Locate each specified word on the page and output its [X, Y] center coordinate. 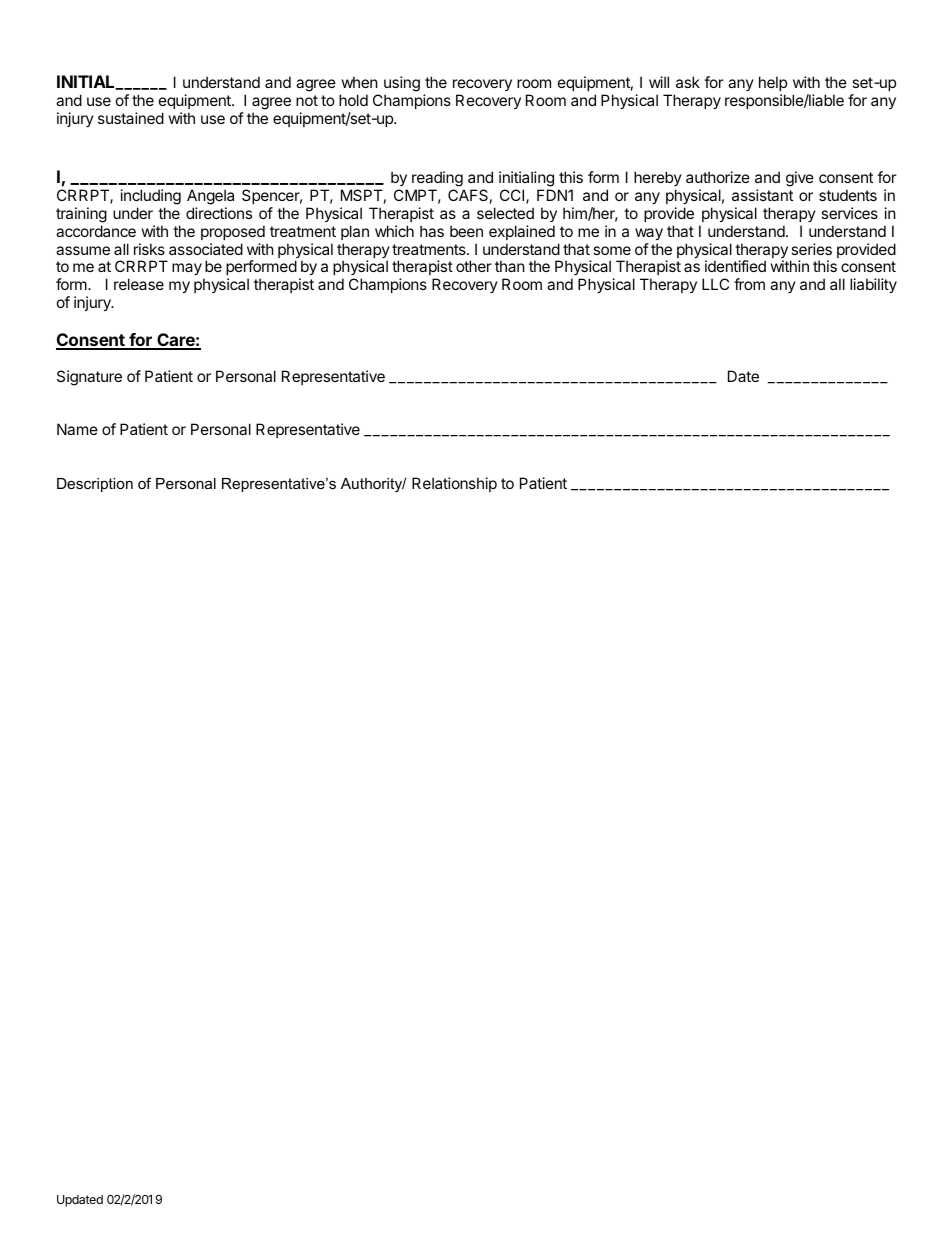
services [849, 213]
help [773, 83]
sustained [131, 118]
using [402, 84]
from [749, 284]
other [474, 266]
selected [505, 213]
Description [95, 485]
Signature [89, 378]
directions [219, 213]
